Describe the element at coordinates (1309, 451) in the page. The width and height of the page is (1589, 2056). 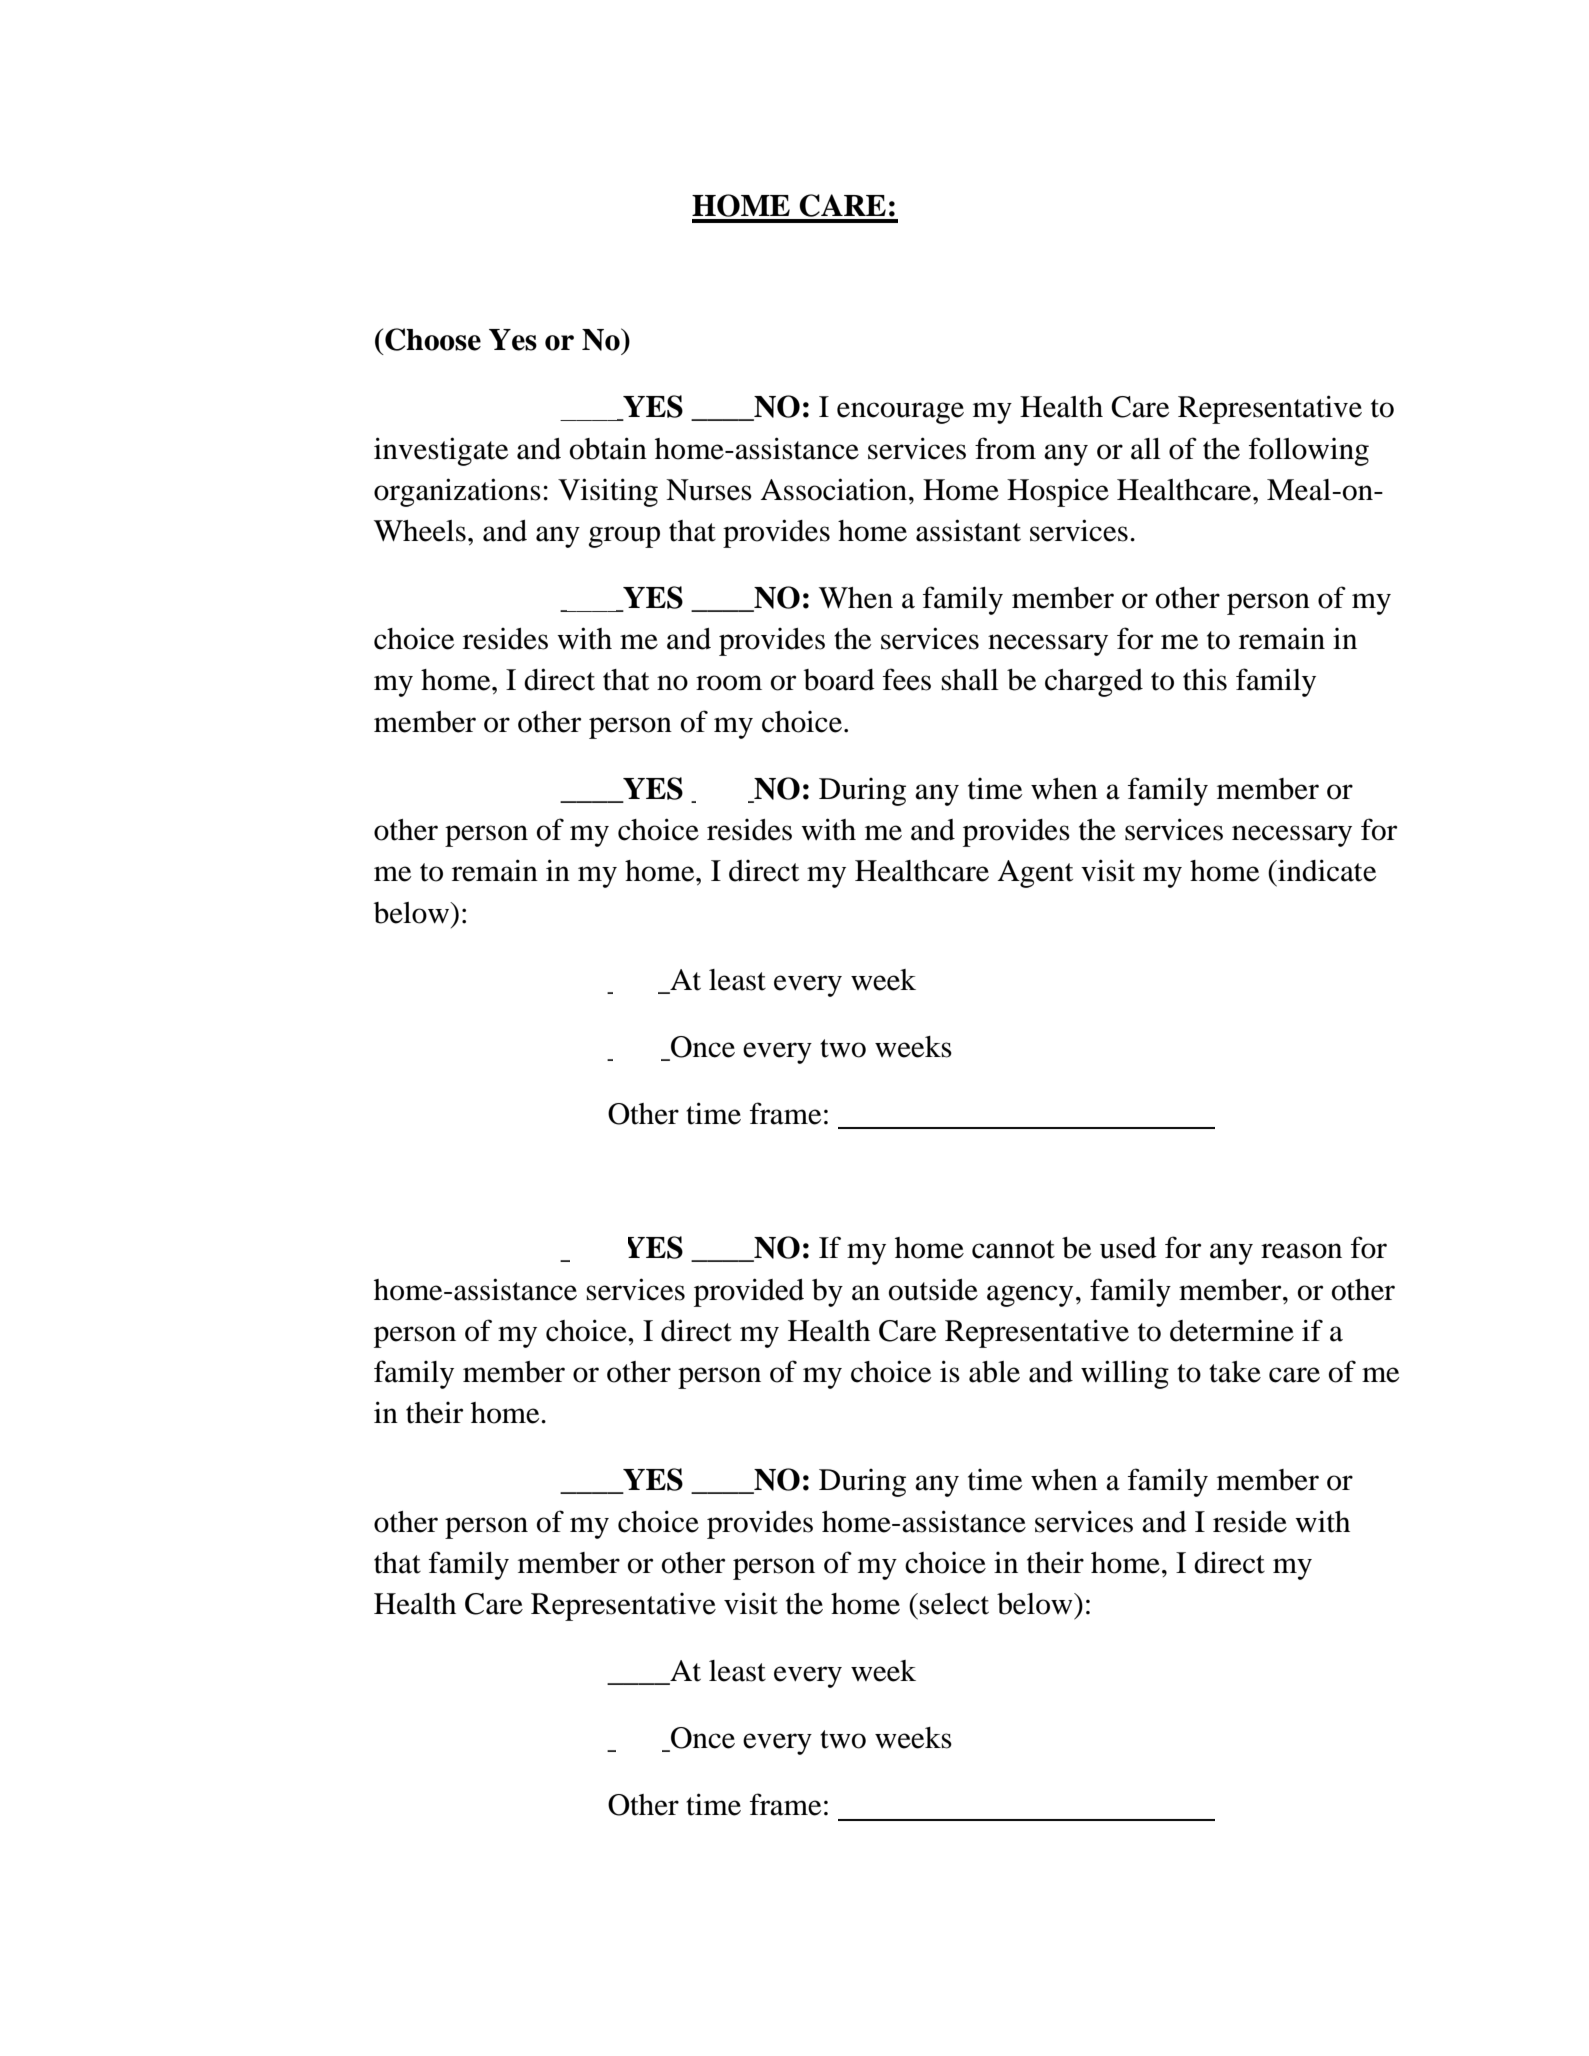
I see `following` at that location.
